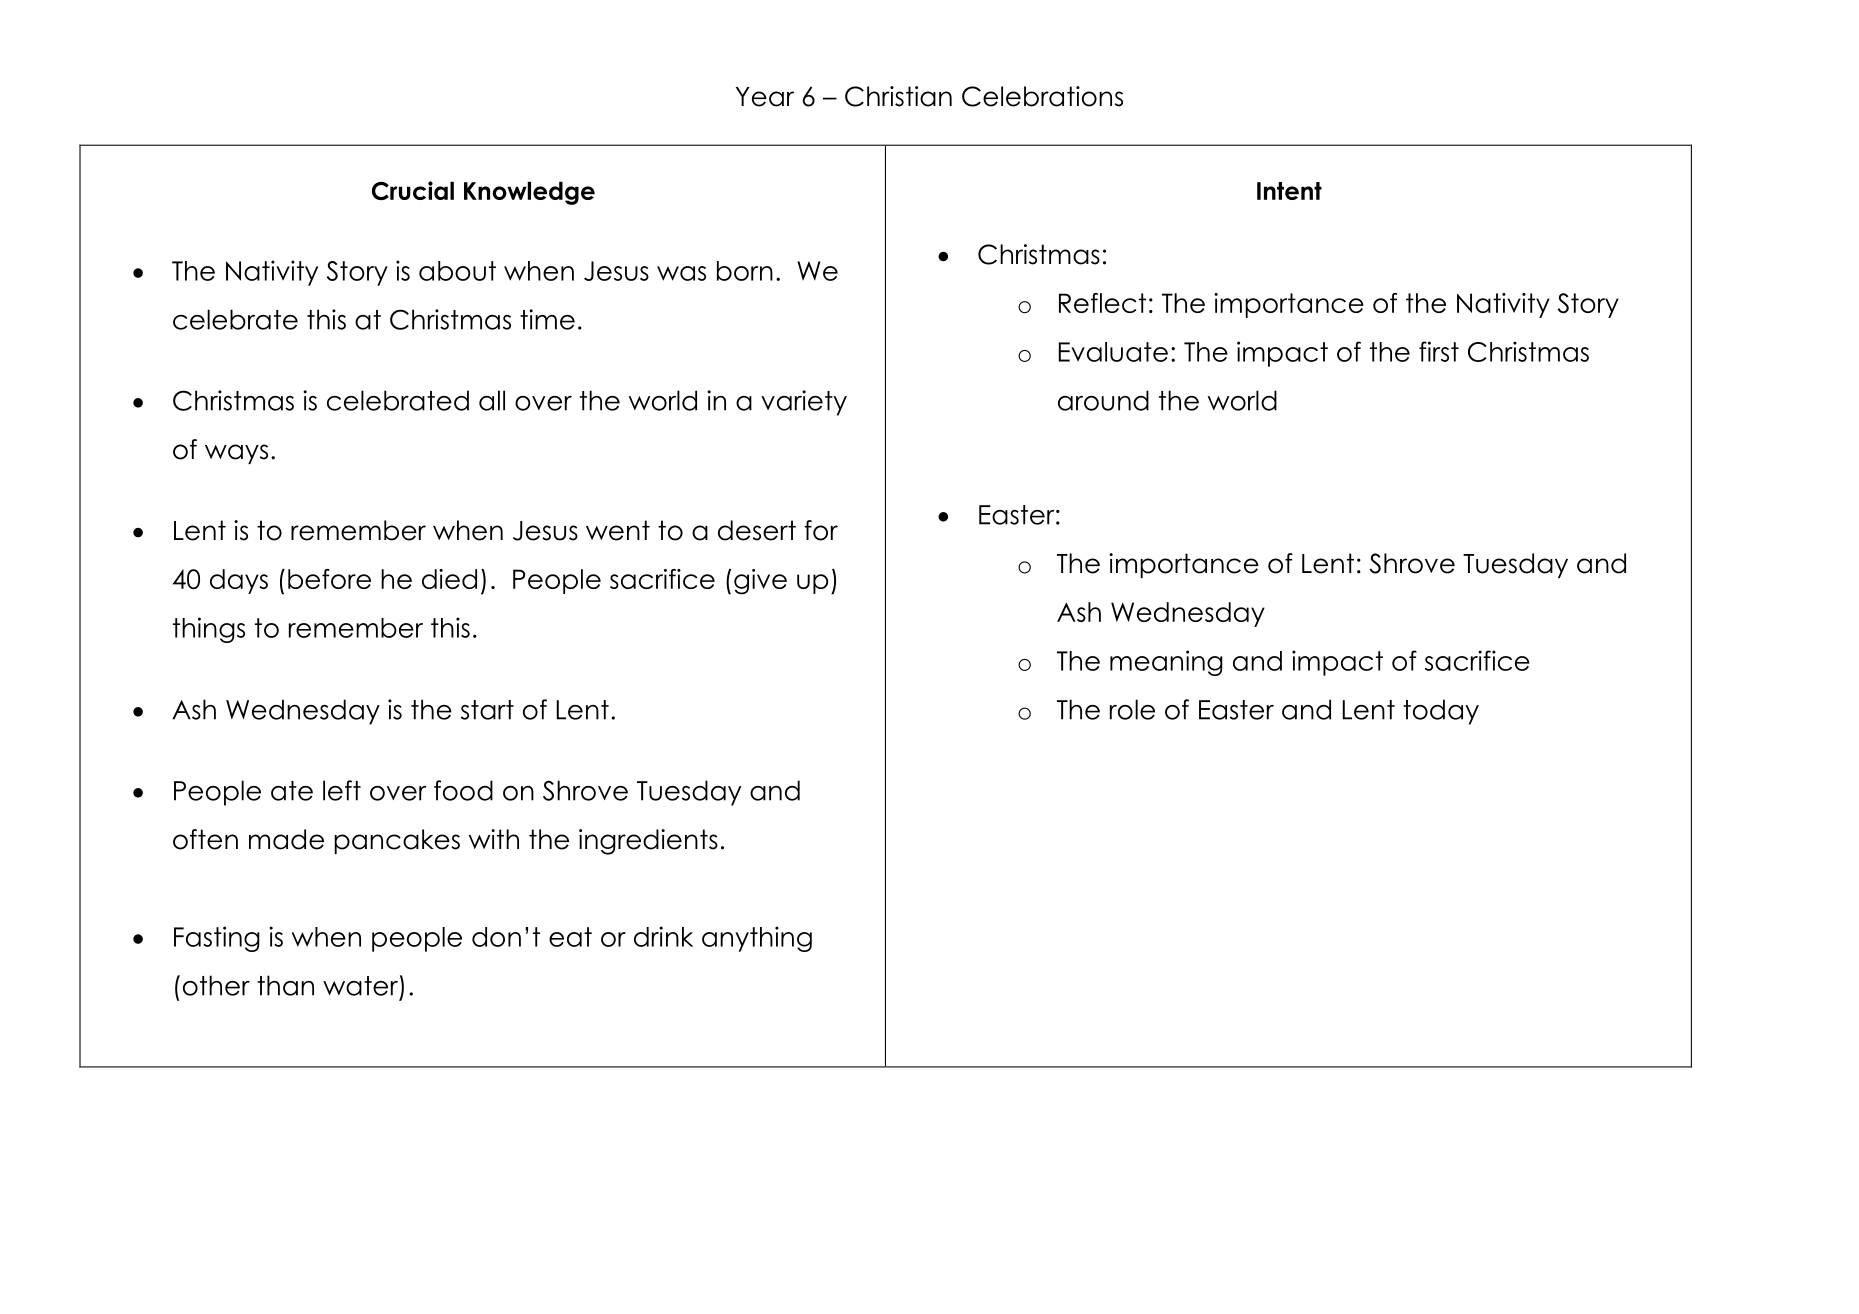 The width and height of the image is (1859, 1314). I want to click on than, so click(285, 985).
